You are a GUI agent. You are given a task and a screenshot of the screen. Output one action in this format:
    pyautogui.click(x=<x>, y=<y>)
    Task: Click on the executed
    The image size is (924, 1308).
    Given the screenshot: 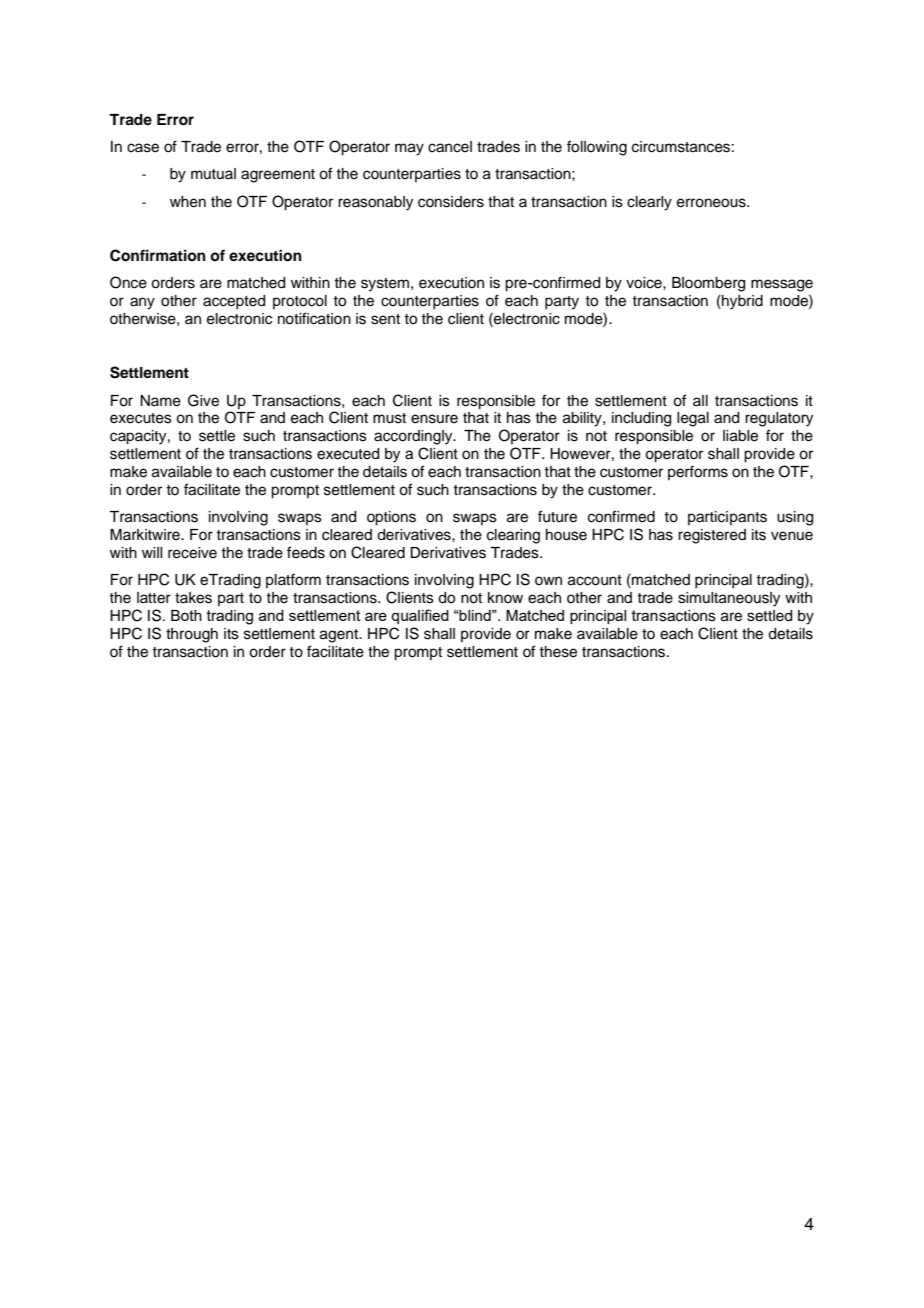 What is the action you would take?
    pyautogui.click(x=348, y=454)
